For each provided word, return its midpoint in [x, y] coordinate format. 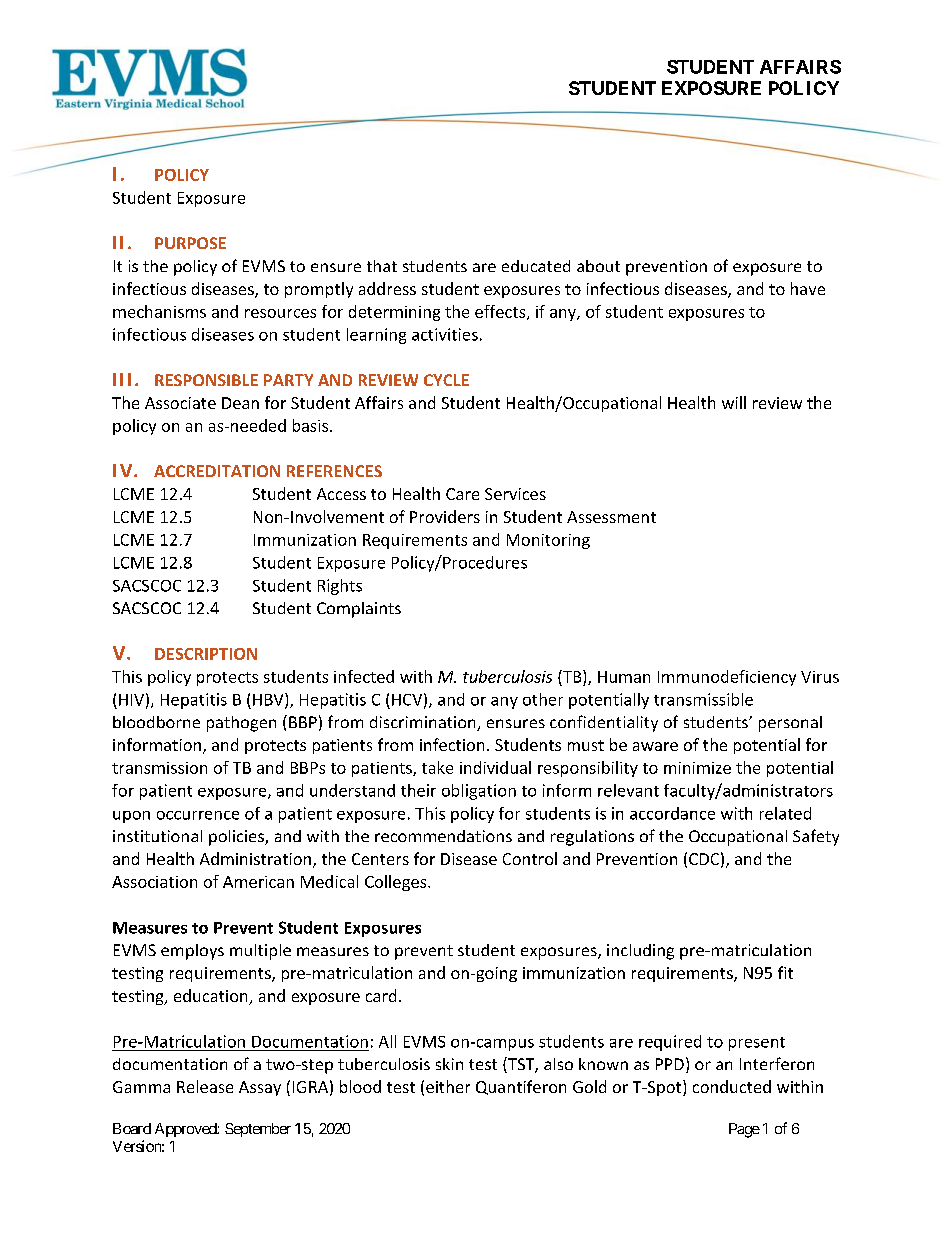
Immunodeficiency [727, 678]
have [808, 288]
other [543, 699]
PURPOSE [190, 243]
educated [536, 266]
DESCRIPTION [206, 654]
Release [205, 1086]
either [448, 1086]
